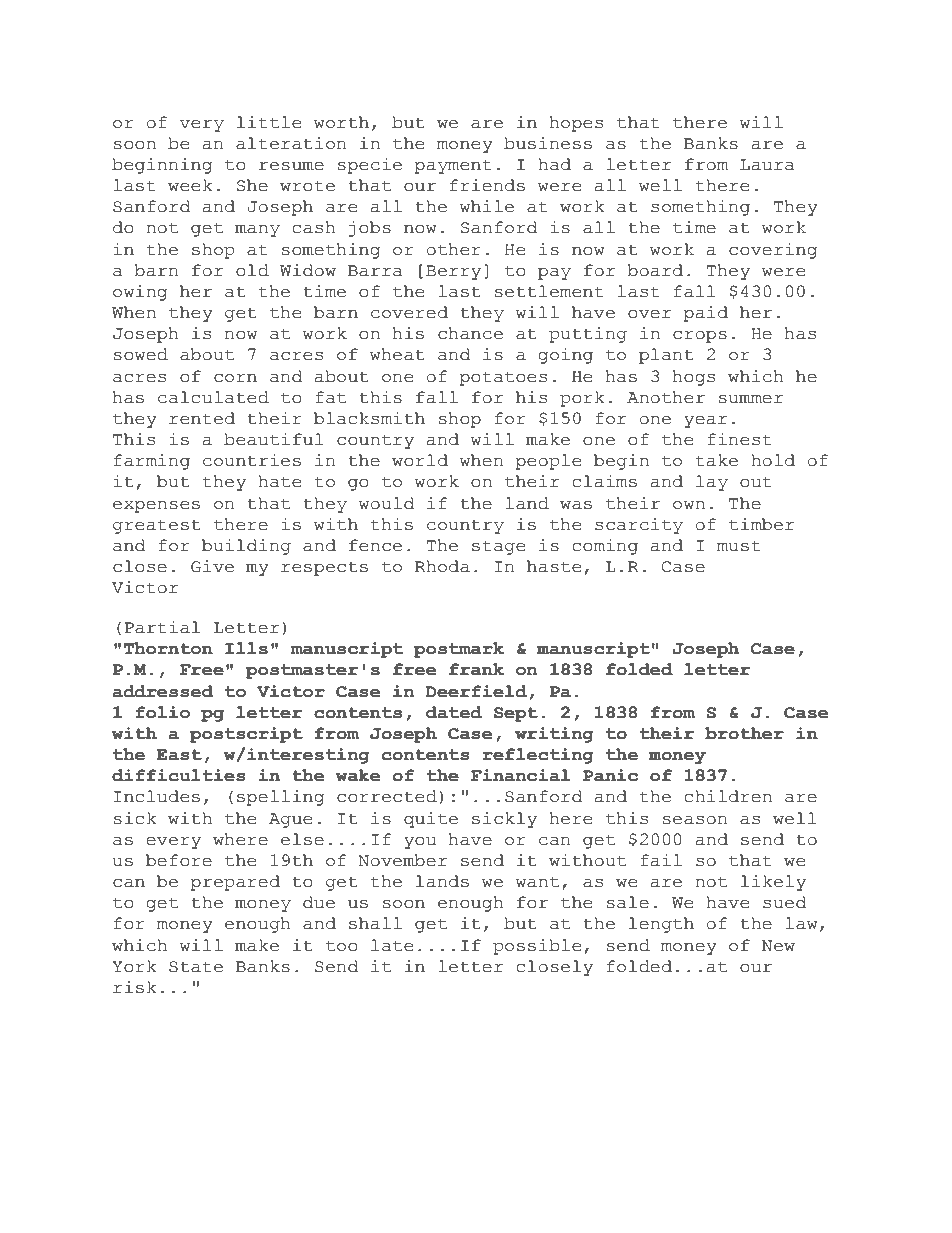 The width and height of the screenshot is (952, 1233). I want to click on payment, so click(453, 166).
